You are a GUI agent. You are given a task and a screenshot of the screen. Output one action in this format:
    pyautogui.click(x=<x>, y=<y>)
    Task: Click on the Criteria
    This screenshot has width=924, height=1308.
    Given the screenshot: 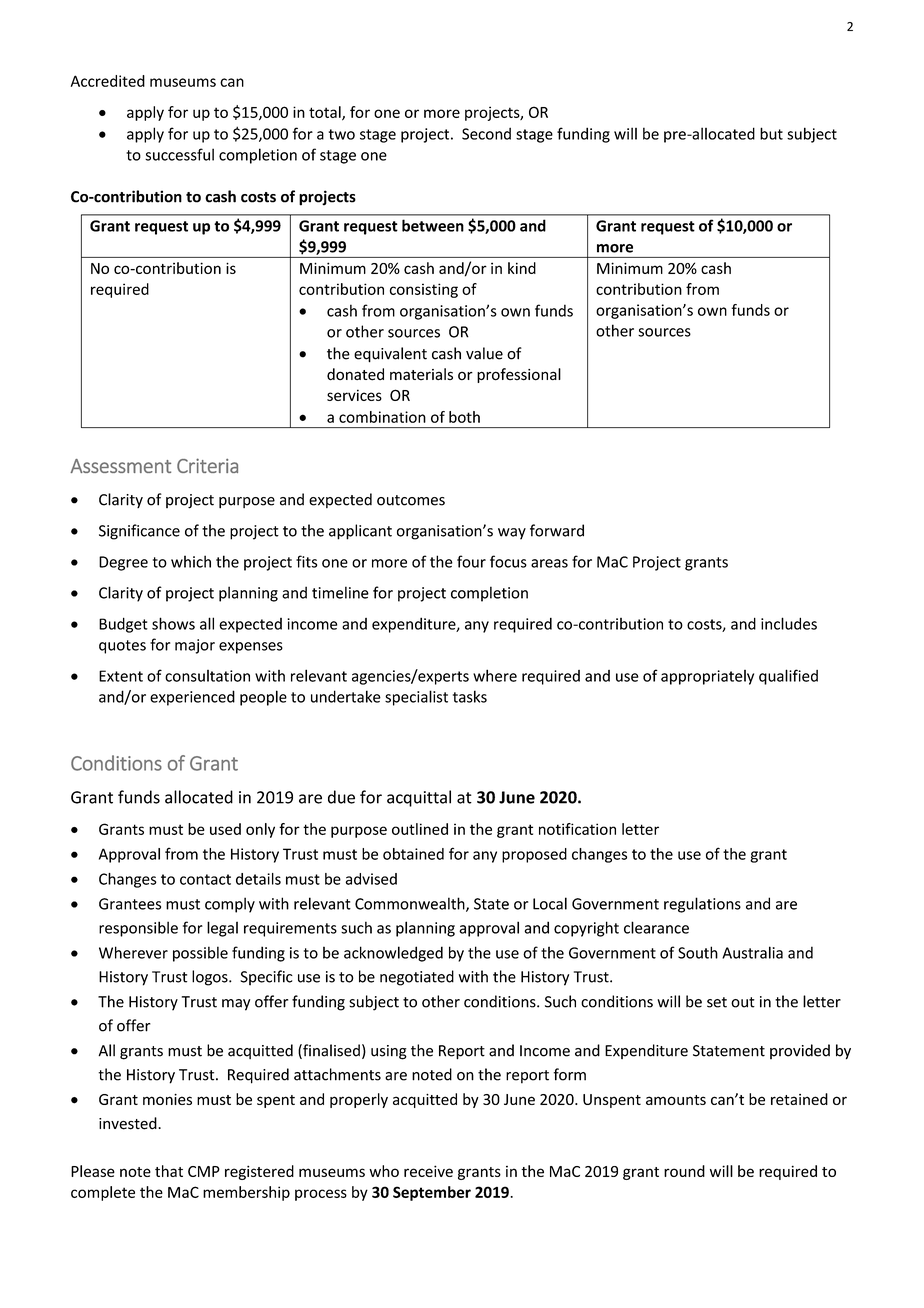 What is the action you would take?
    pyautogui.click(x=207, y=465)
